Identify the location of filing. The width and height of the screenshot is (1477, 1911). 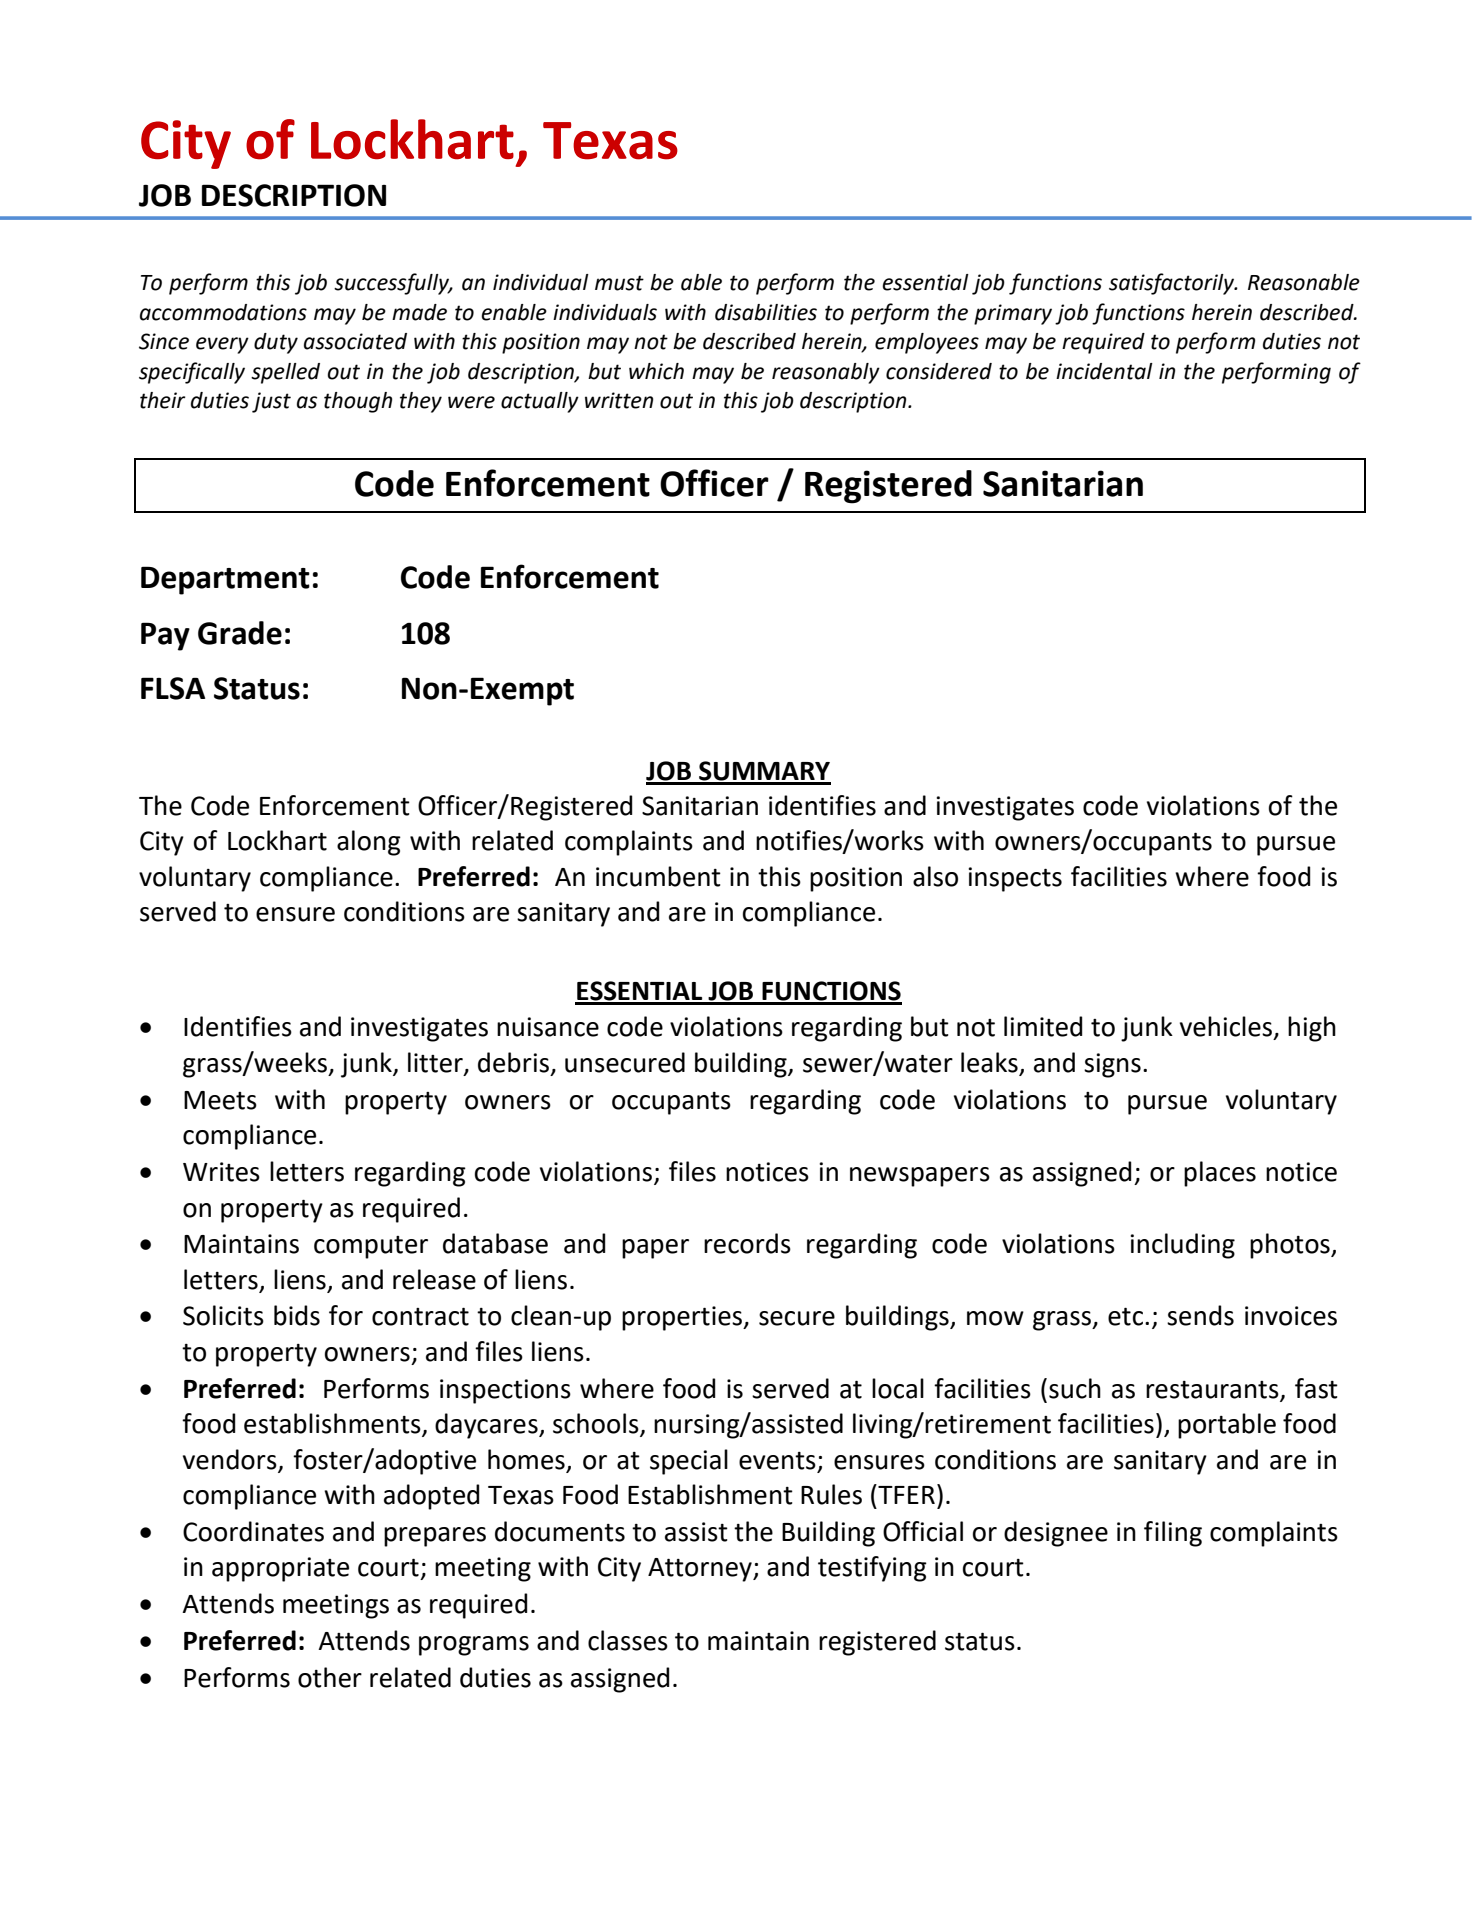
(1173, 1534).
